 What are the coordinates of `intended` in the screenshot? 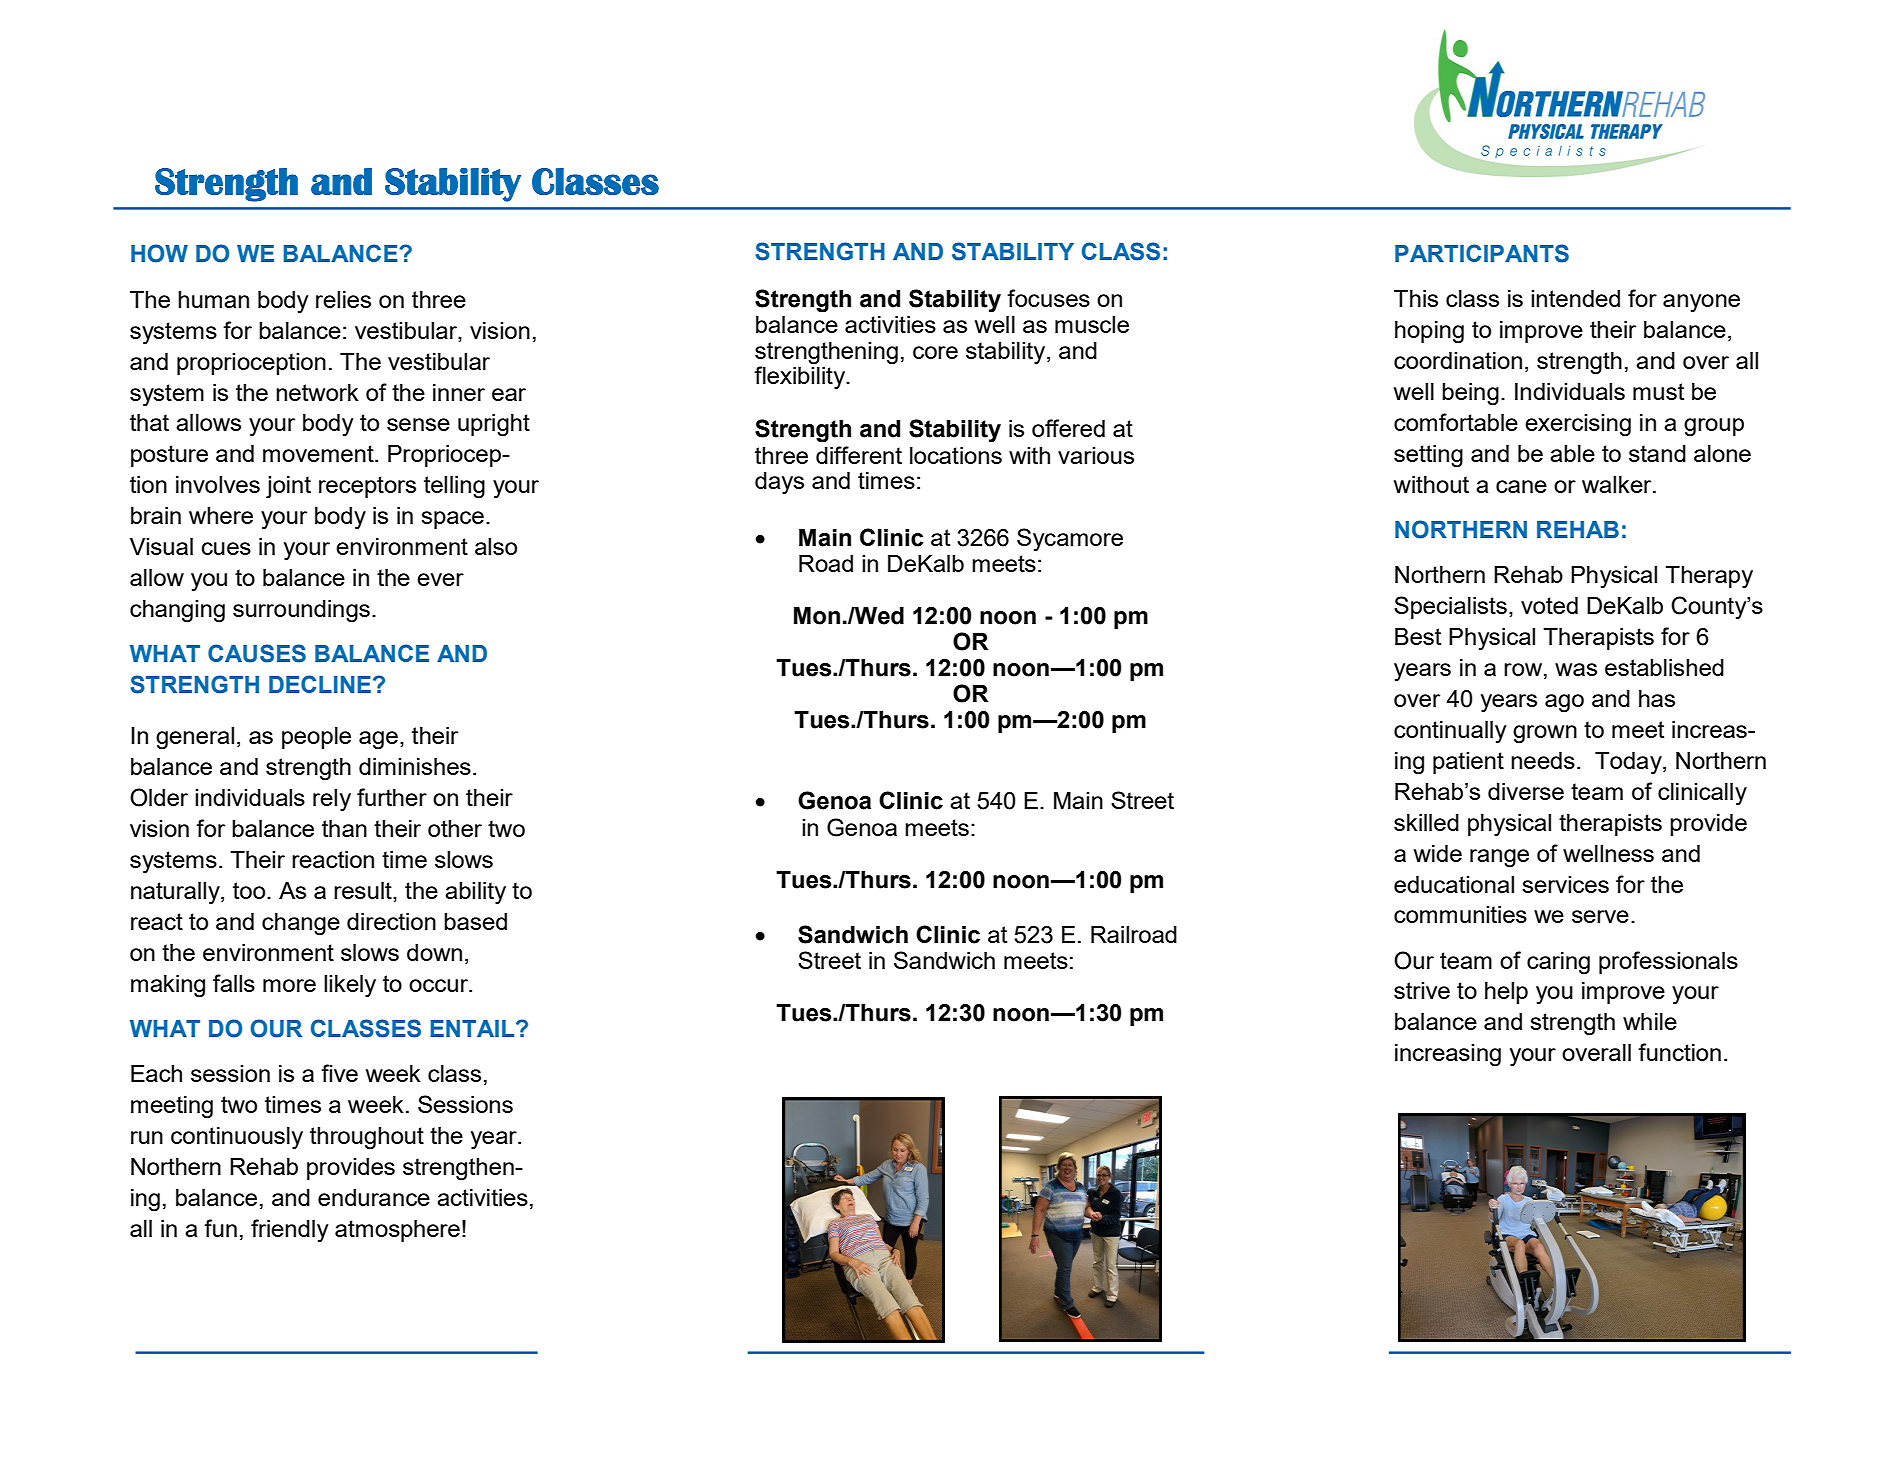 It's located at (1575, 298).
